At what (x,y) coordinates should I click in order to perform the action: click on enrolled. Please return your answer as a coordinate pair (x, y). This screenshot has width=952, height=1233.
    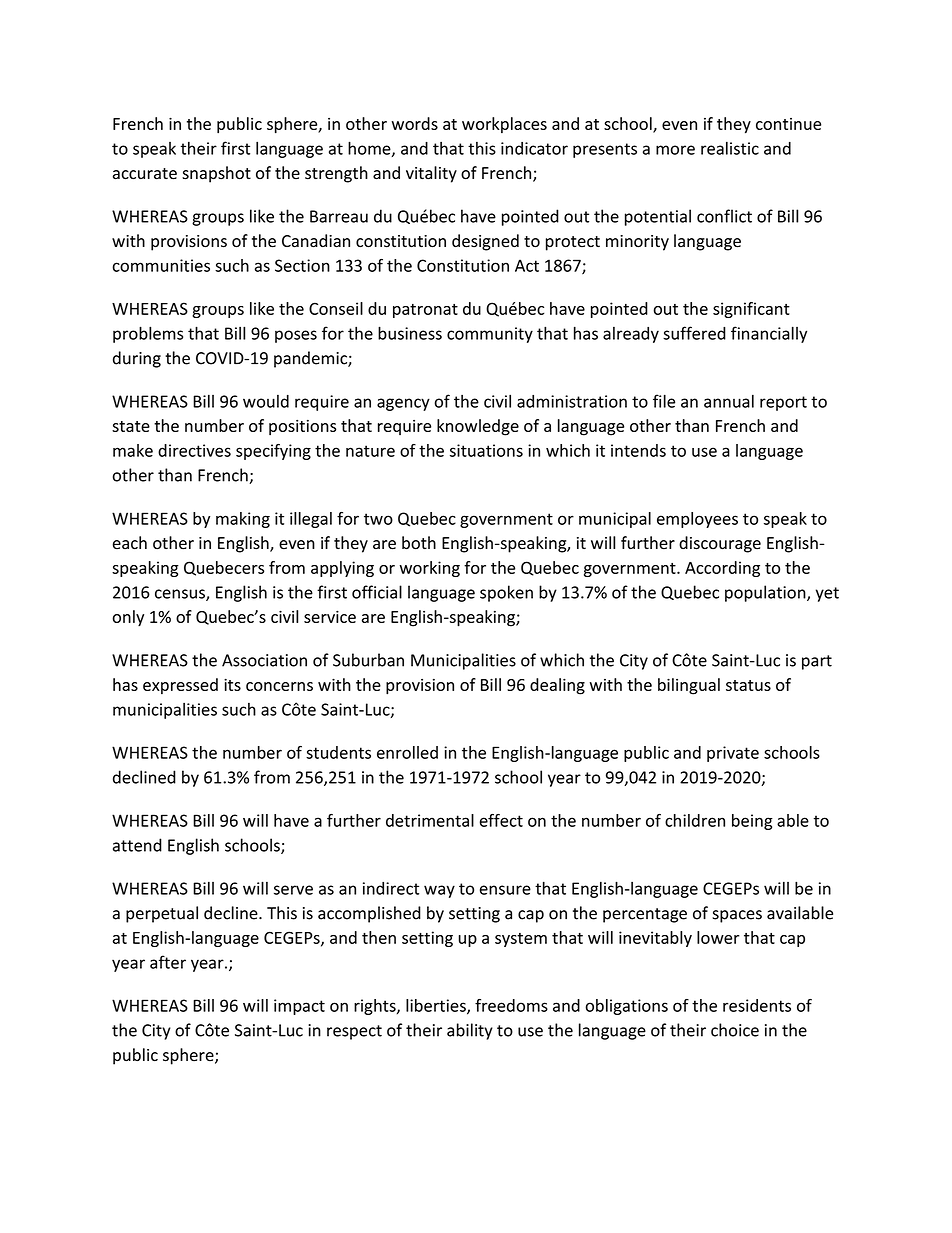
    Looking at the image, I should click on (407, 752).
